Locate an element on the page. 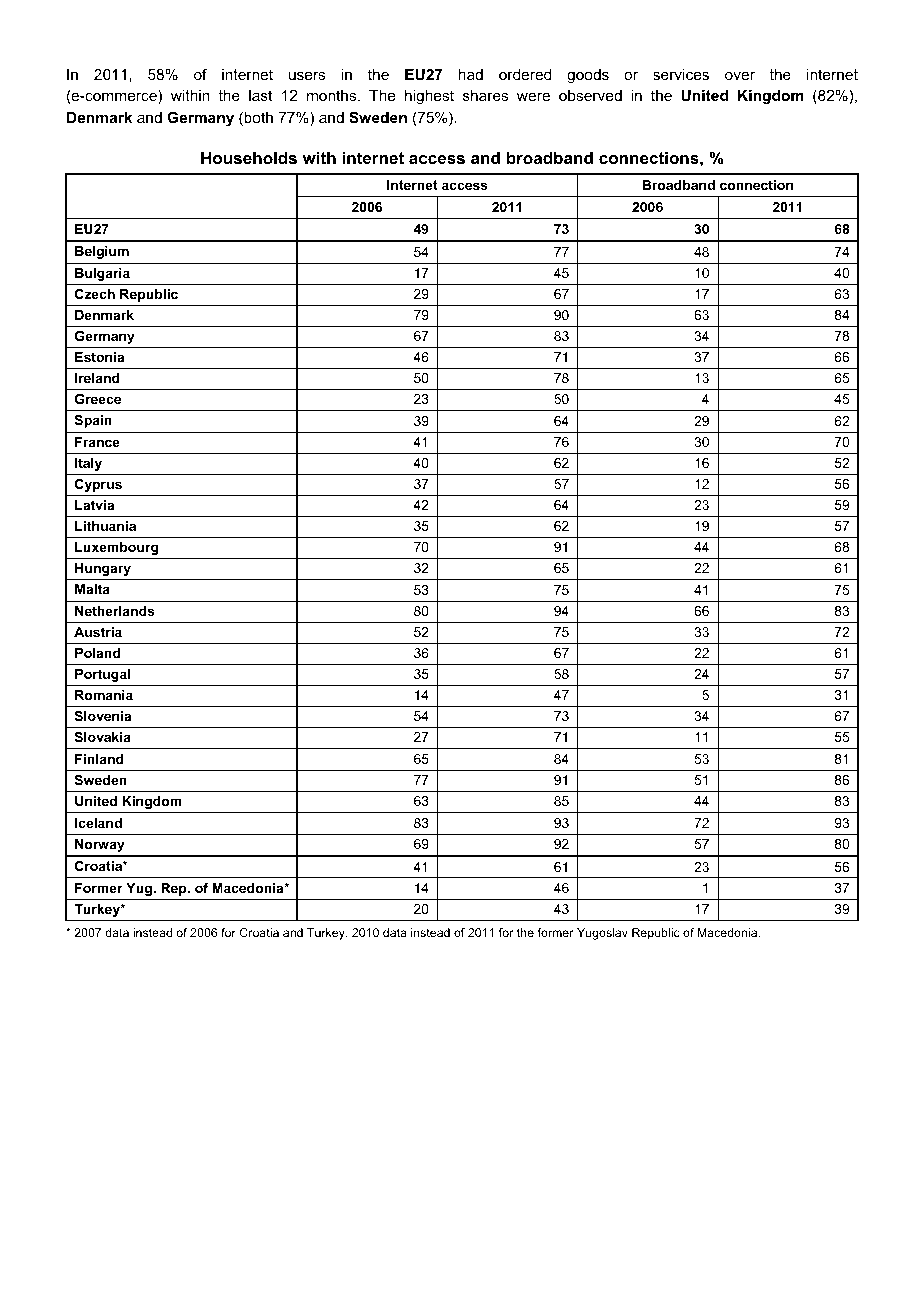  last is located at coordinates (260, 95).
